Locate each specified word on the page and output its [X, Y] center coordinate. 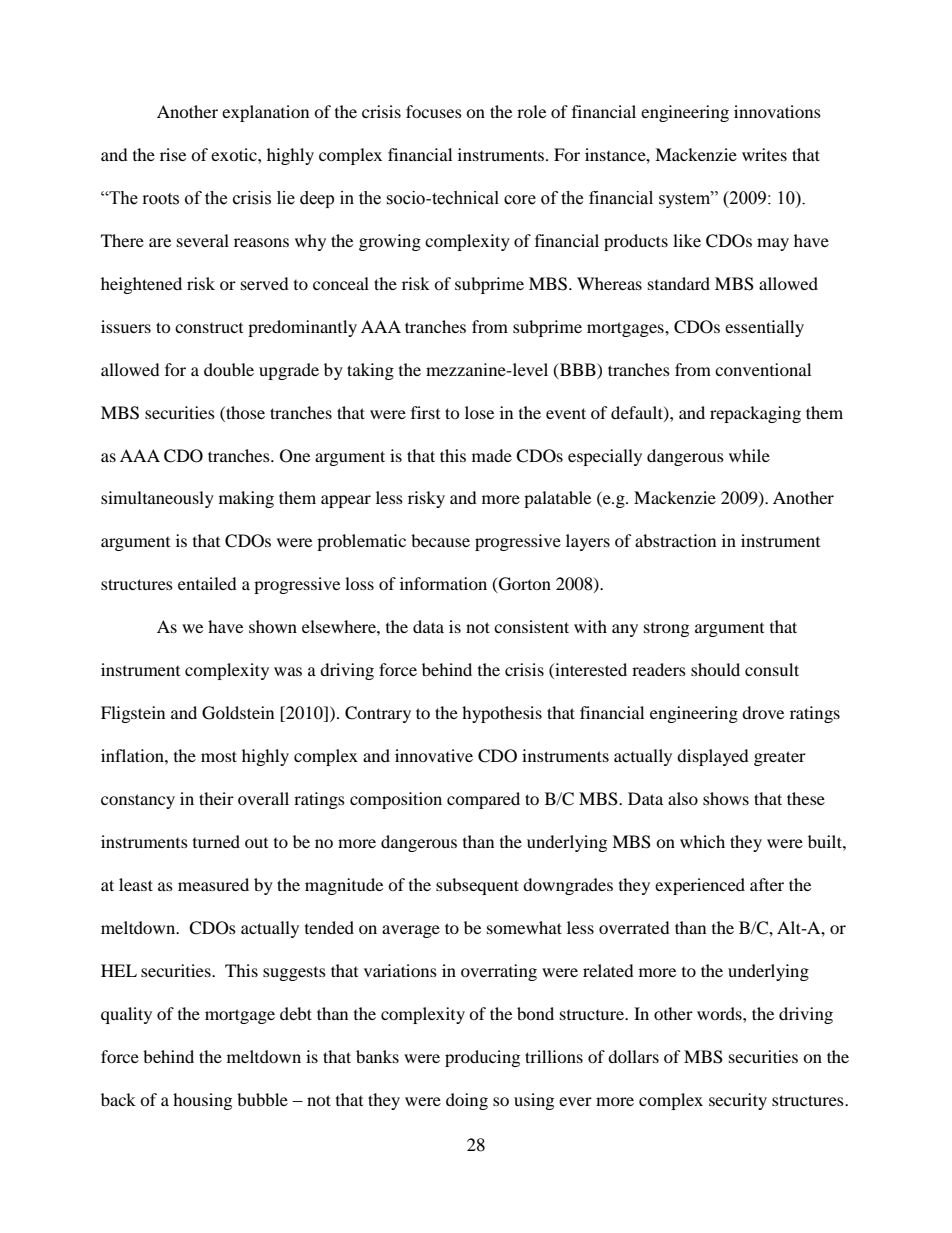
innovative [434, 755]
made [492, 455]
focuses [434, 111]
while [749, 455]
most [219, 756]
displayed [713, 757]
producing [482, 1058]
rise [173, 154]
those [244, 412]
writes [764, 154]
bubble [262, 1099]
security [738, 1101]
